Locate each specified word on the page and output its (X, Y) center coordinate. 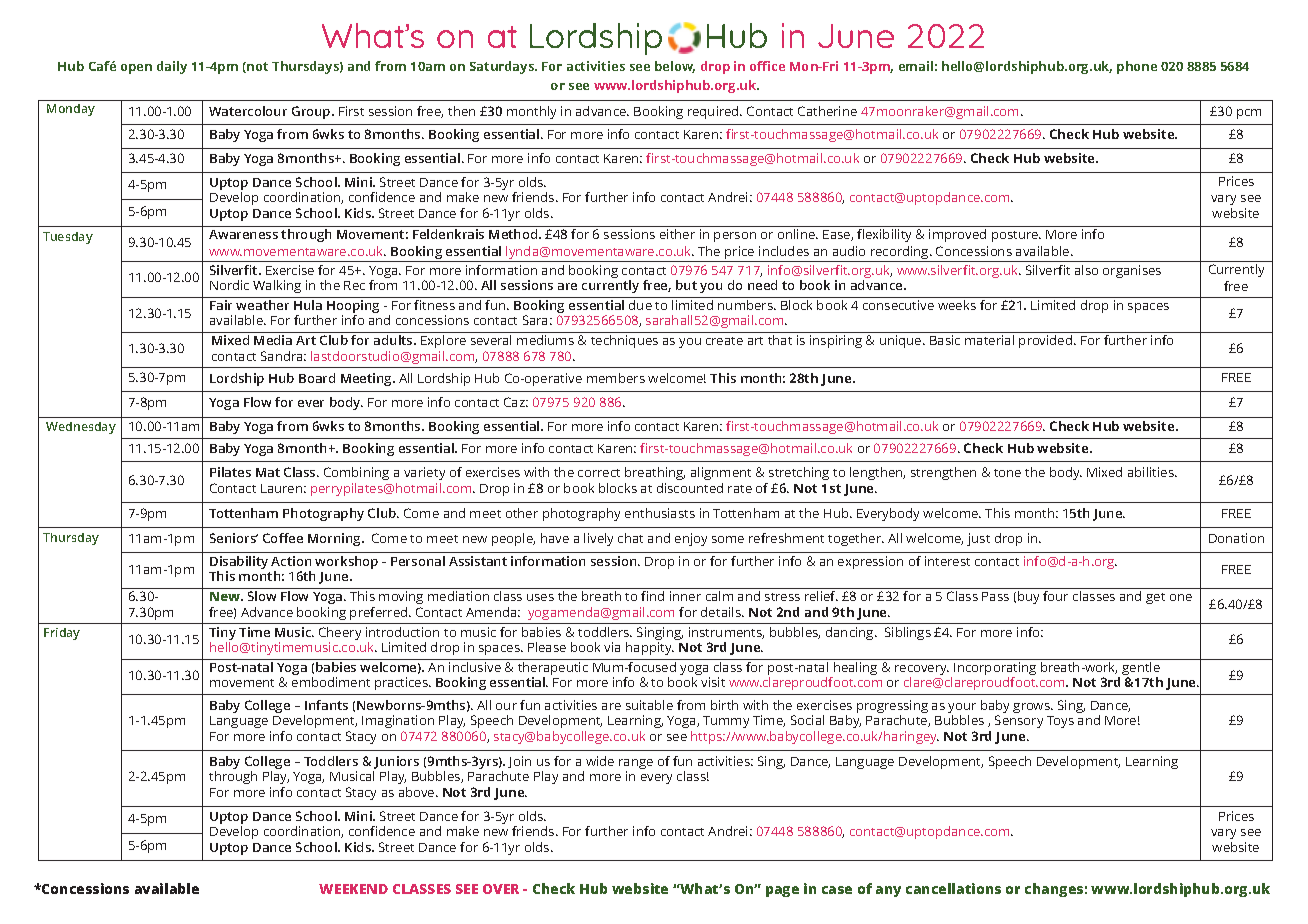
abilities (1152, 472)
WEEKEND (353, 889)
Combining (356, 473)
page (782, 891)
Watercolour (248, 111)
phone (1137, 67)
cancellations (953, 888)
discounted (690, 488)
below (675, 67)
